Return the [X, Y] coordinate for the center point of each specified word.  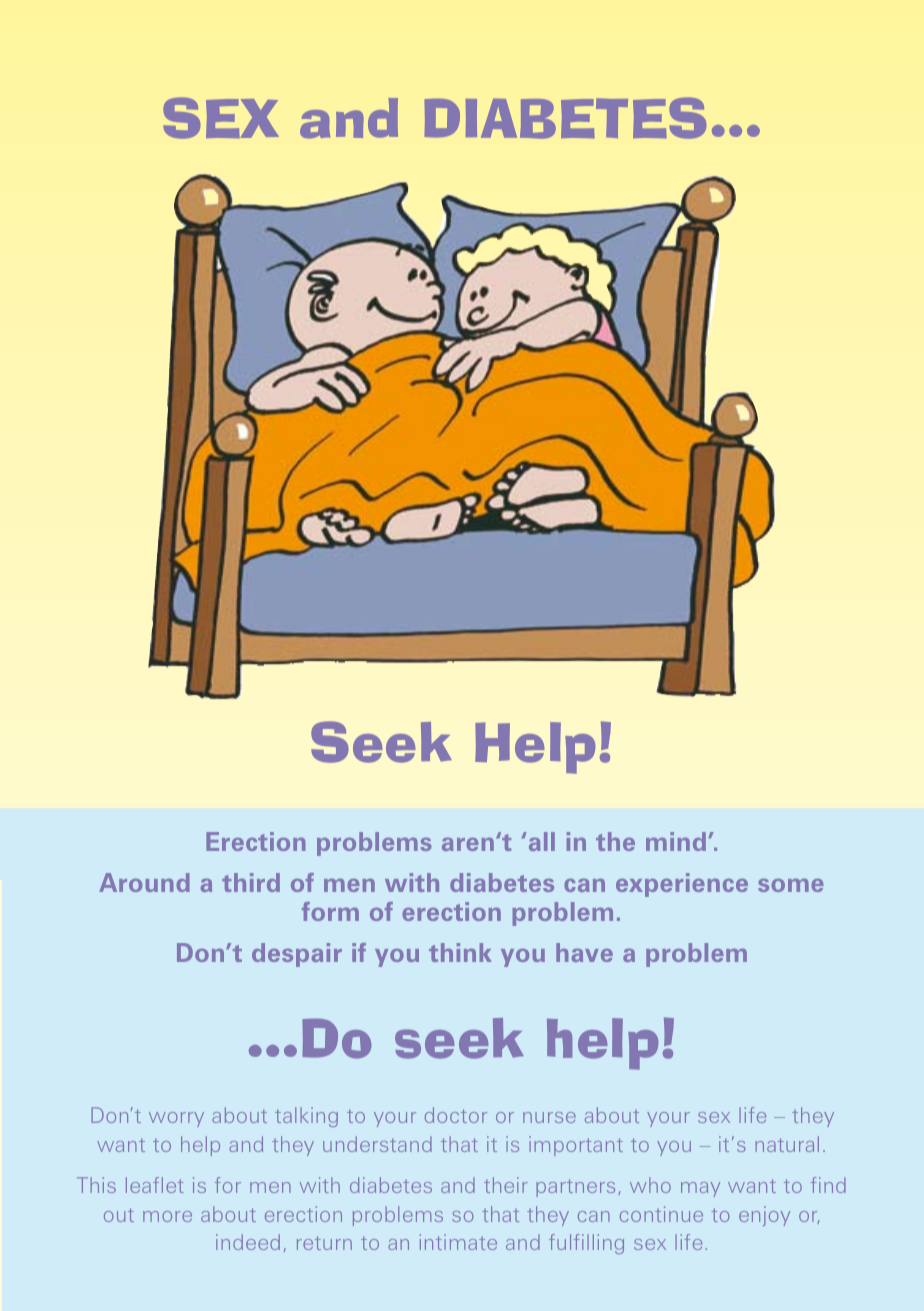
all [542, 841]
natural [787, 1144]
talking [306, 1117]
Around [144, 882]
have [584, 952]
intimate [458, 1242]
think [460, 952]
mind [676, 841]
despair [297, 955]
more [167, 1216]
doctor [456, 1115]
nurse [549, 1117]
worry [176, 1119]
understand [377, 1144]
